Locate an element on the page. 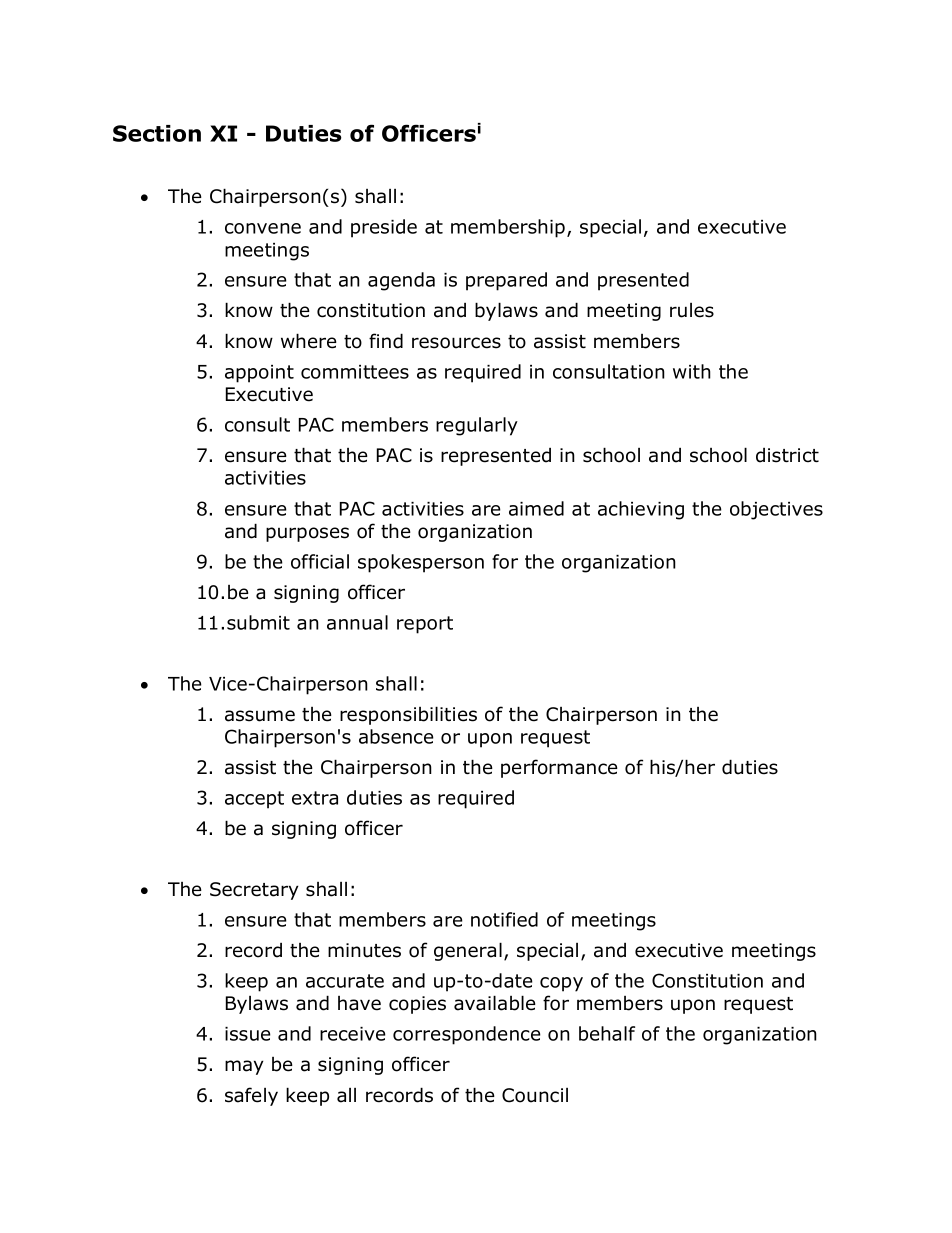 This page has width=952, height=1233. may is located at coordinates (244, 1067).
